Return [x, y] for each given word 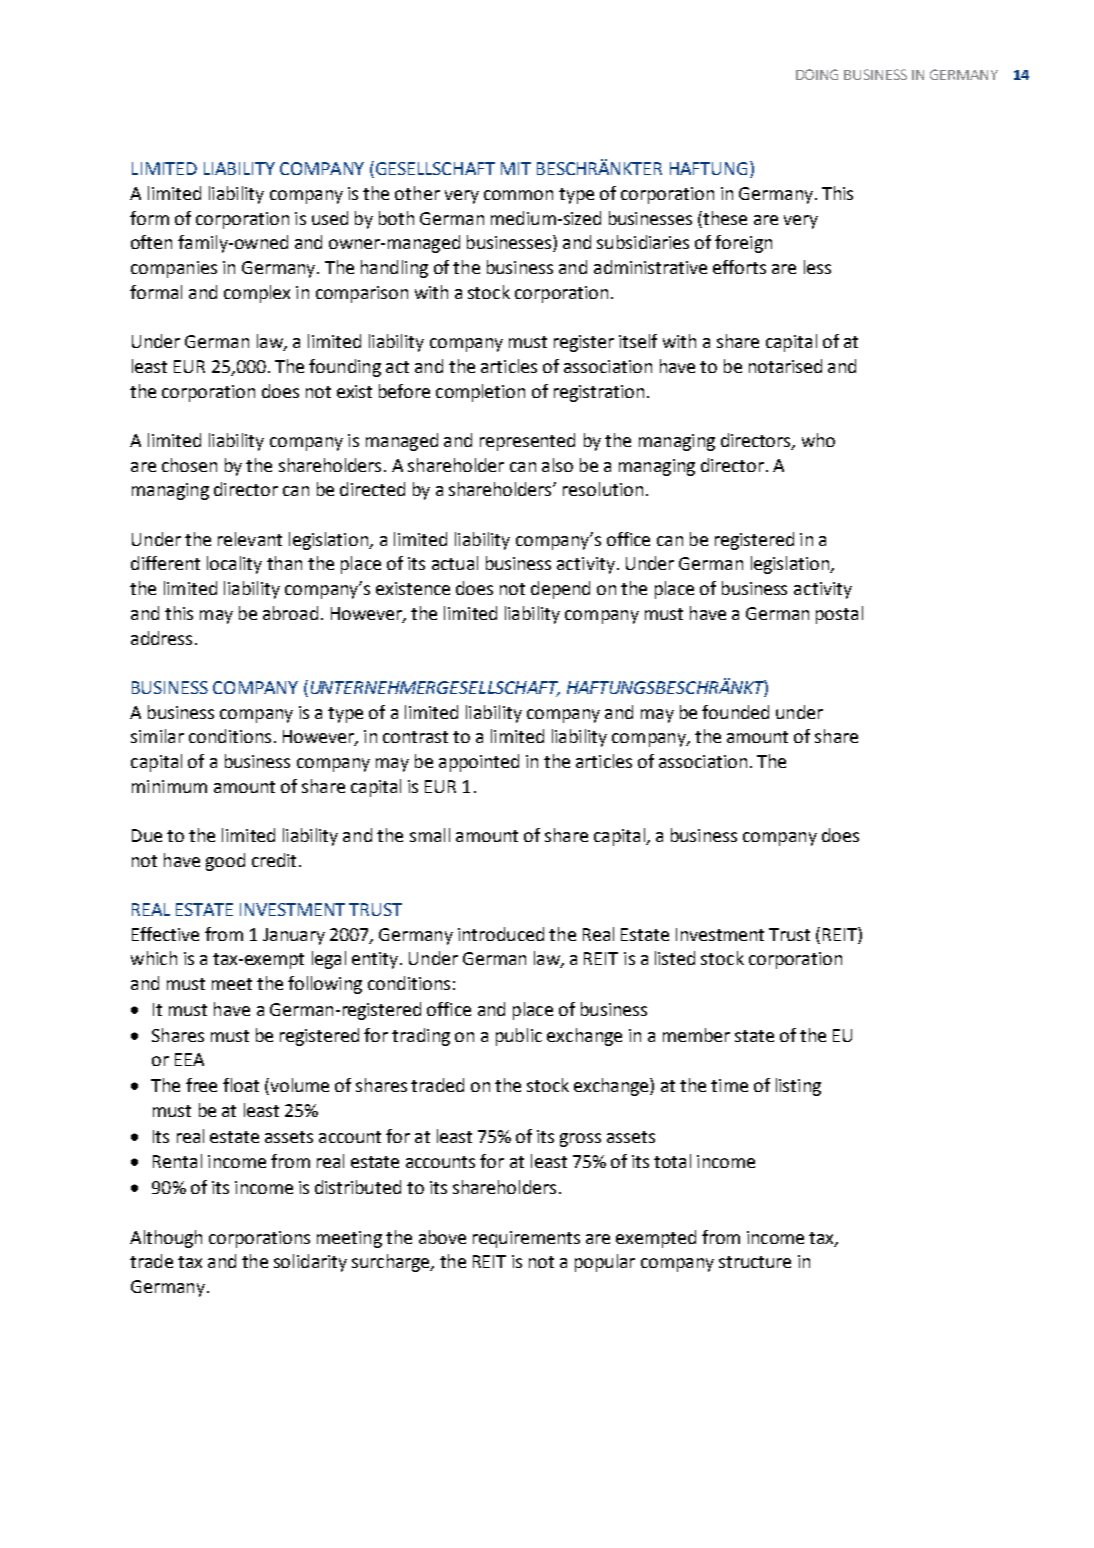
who [818, 440]
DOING [817, 74]
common [518, 195]
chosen [189, 465]
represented [527, 442]
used [330, 218]
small [430, 835]
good [225, 862]
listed [675, 958]
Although [166, 1239]
